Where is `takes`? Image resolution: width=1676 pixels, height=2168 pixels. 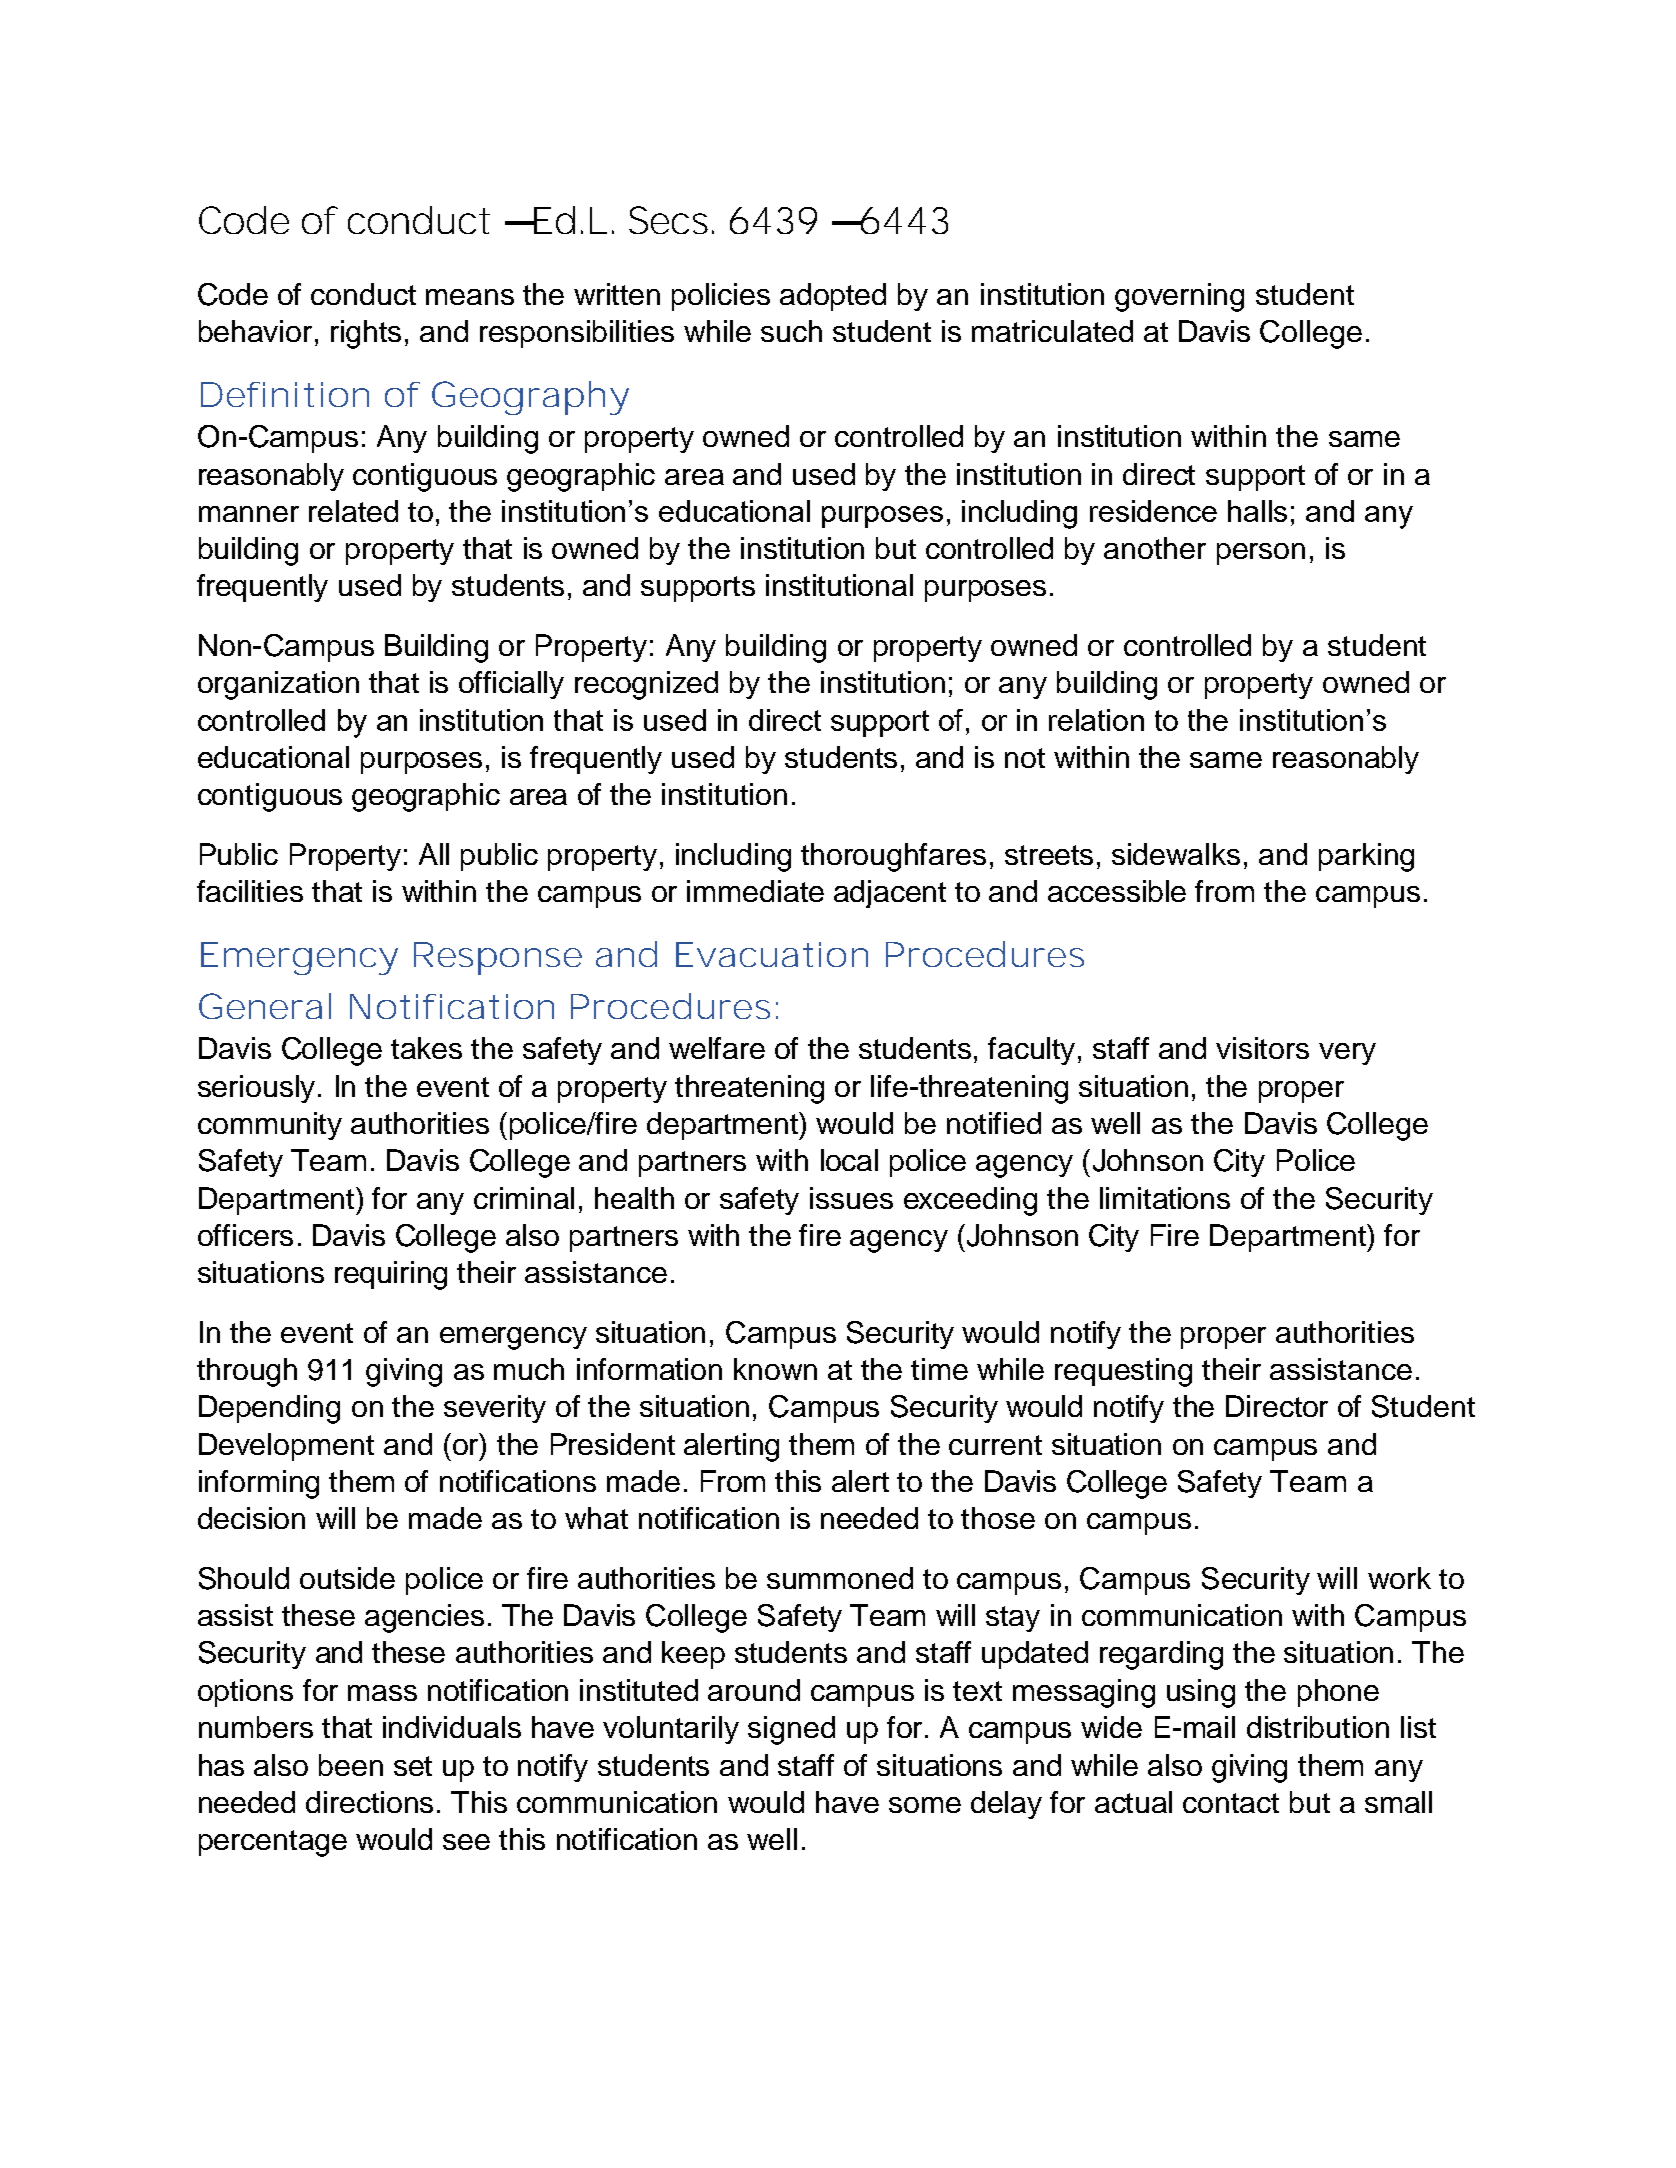
takes is located at coordinates (426, 1048).
